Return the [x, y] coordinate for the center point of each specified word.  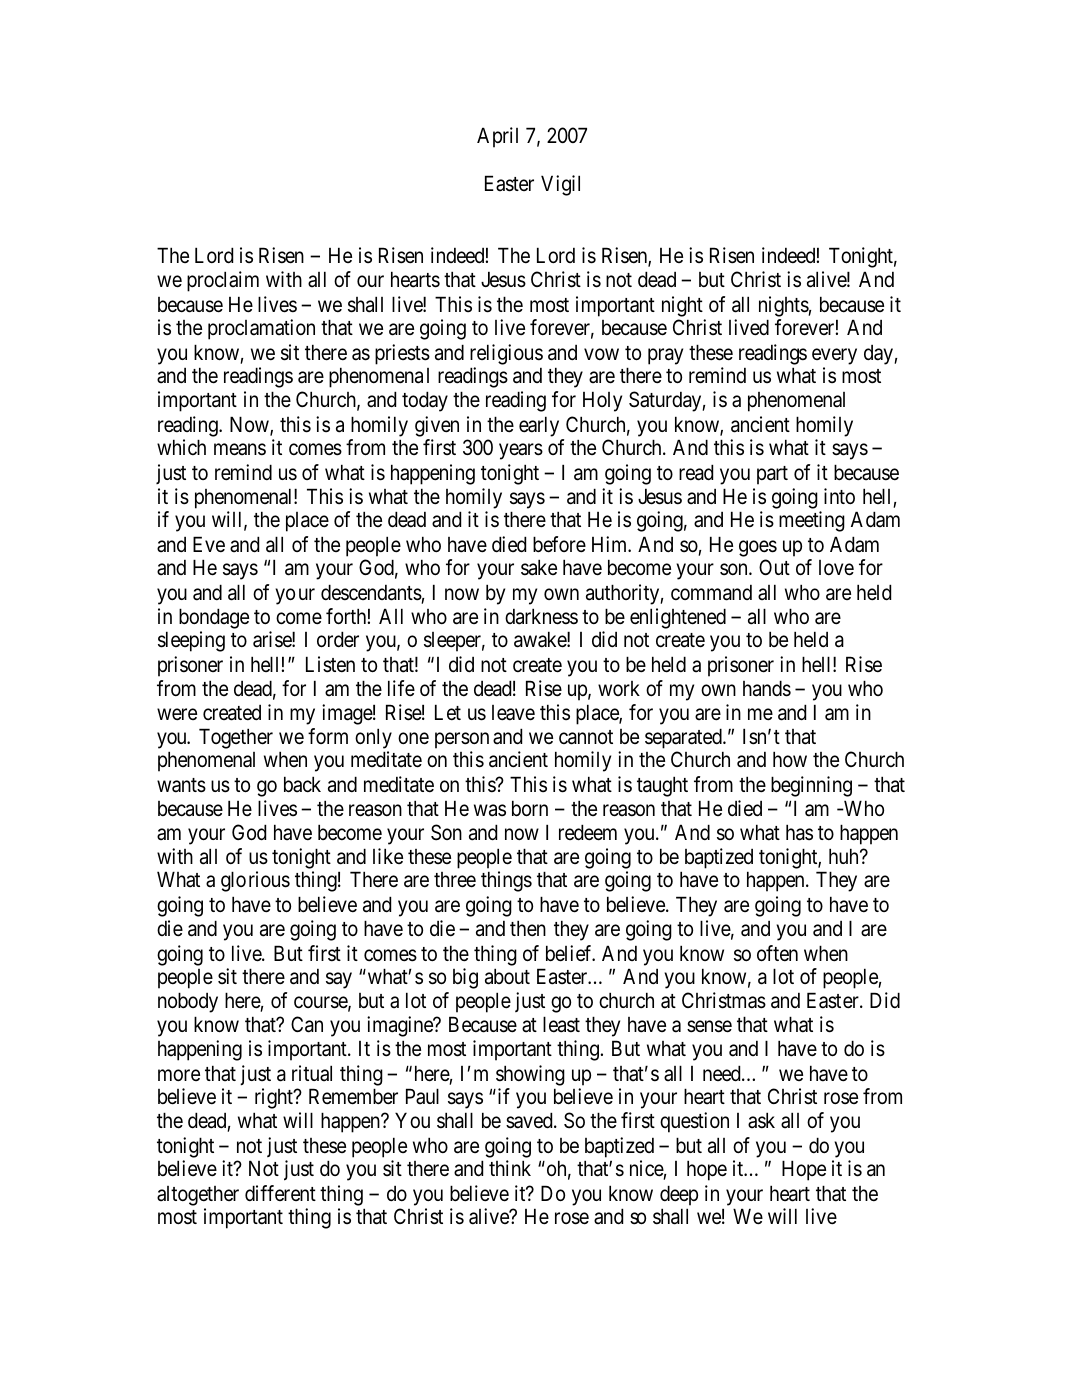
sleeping [191, 641]
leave [513, 713]
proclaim [223, 281]
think [510, 1168]
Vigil [560, 185]
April [497, 137]
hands [767, 688]
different [280, 1193]
